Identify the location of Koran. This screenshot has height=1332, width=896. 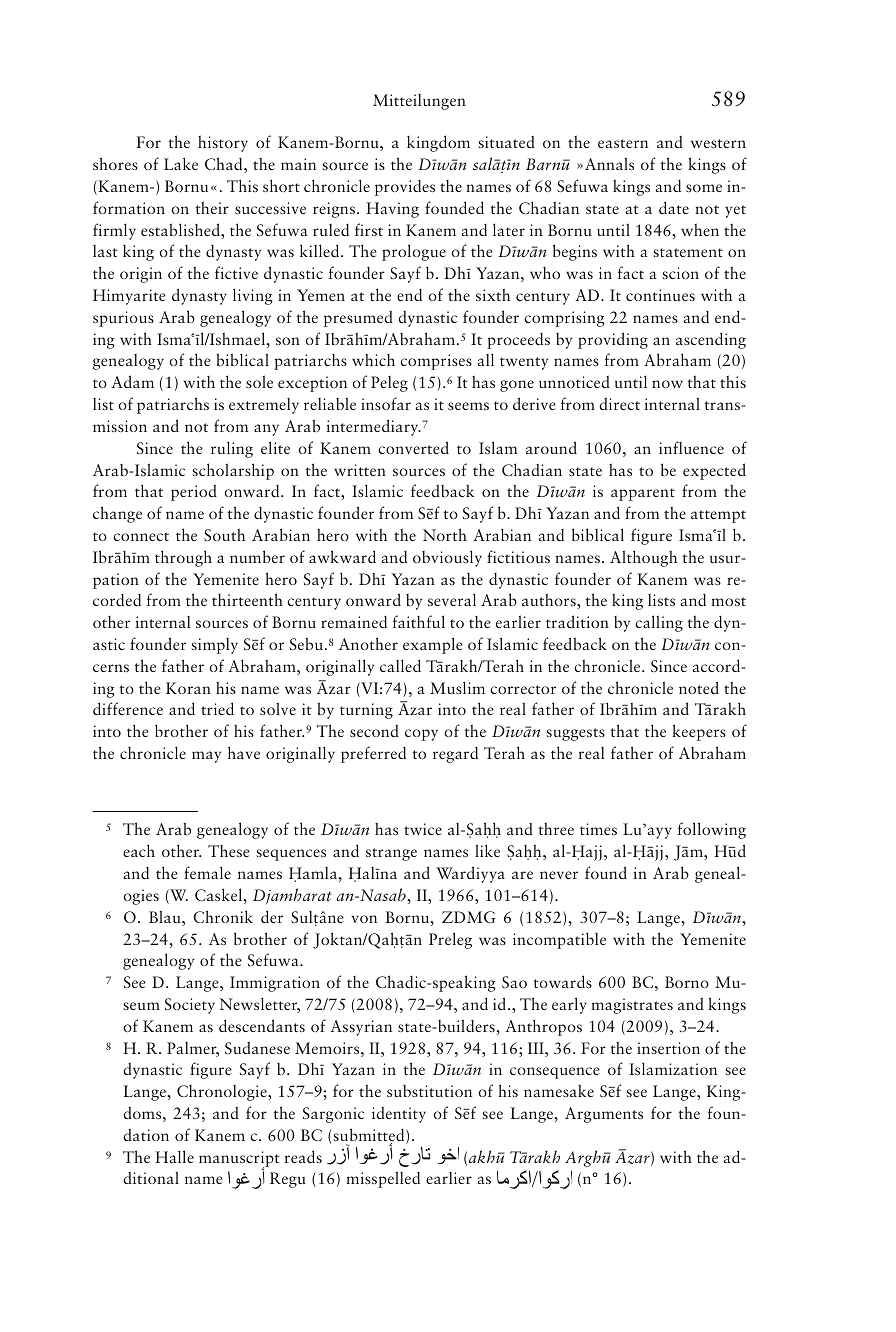
(188, 688).
